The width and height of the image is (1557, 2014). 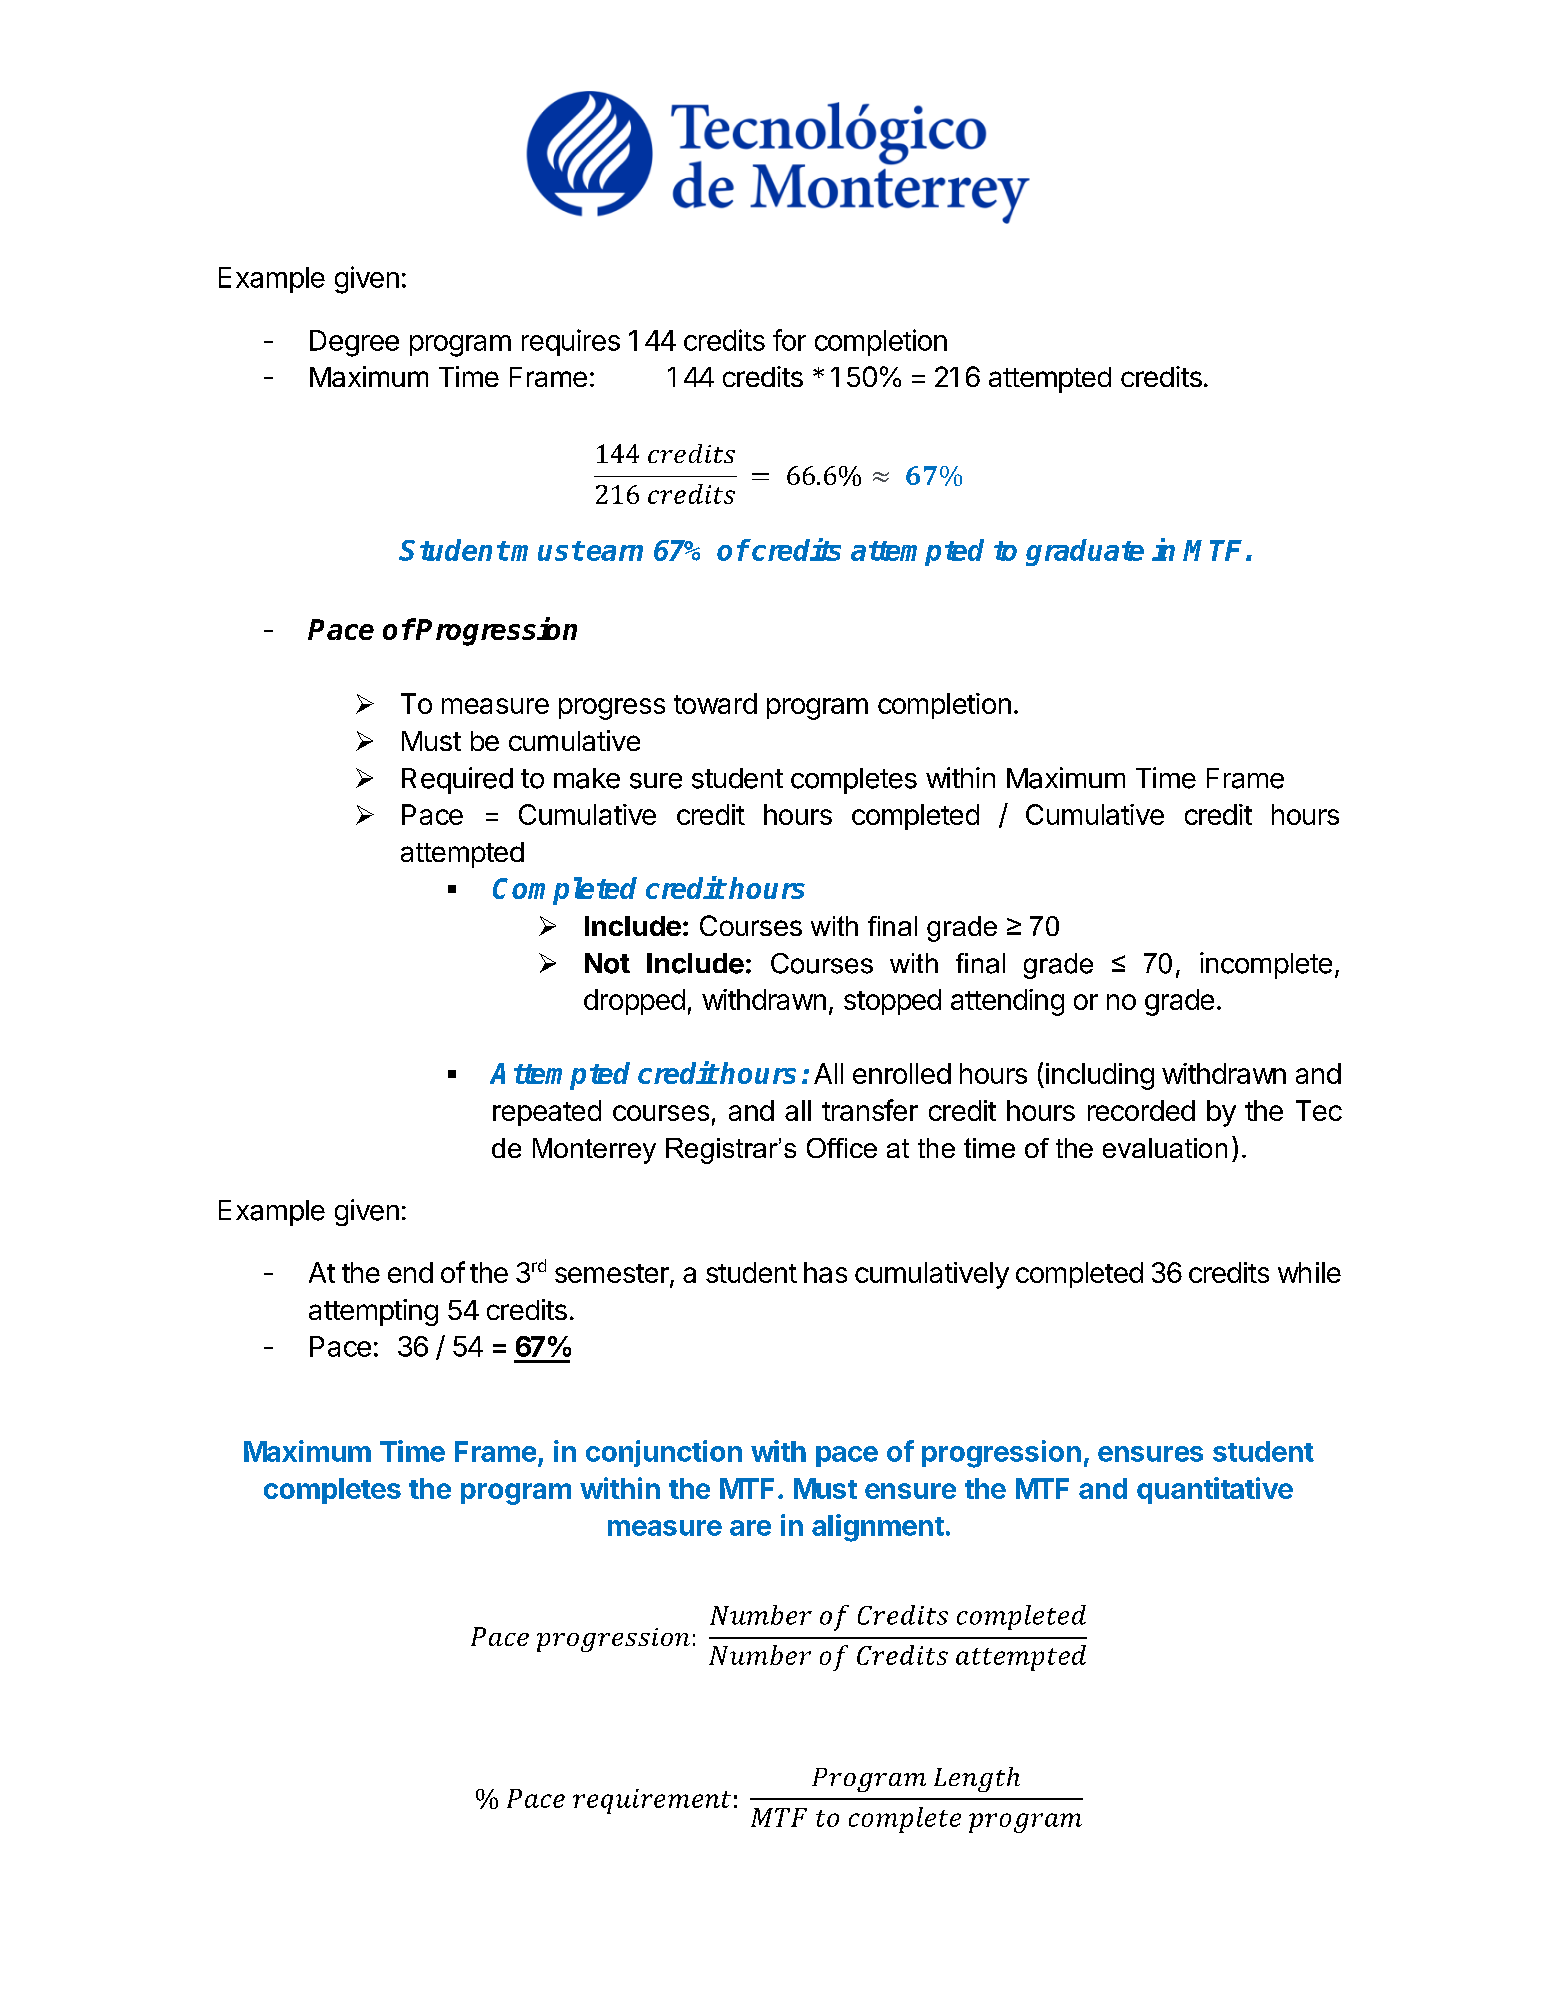 What do you see at coordinates (715, 703) in the image?
I see `toward` at bounding box center [715, 703].
